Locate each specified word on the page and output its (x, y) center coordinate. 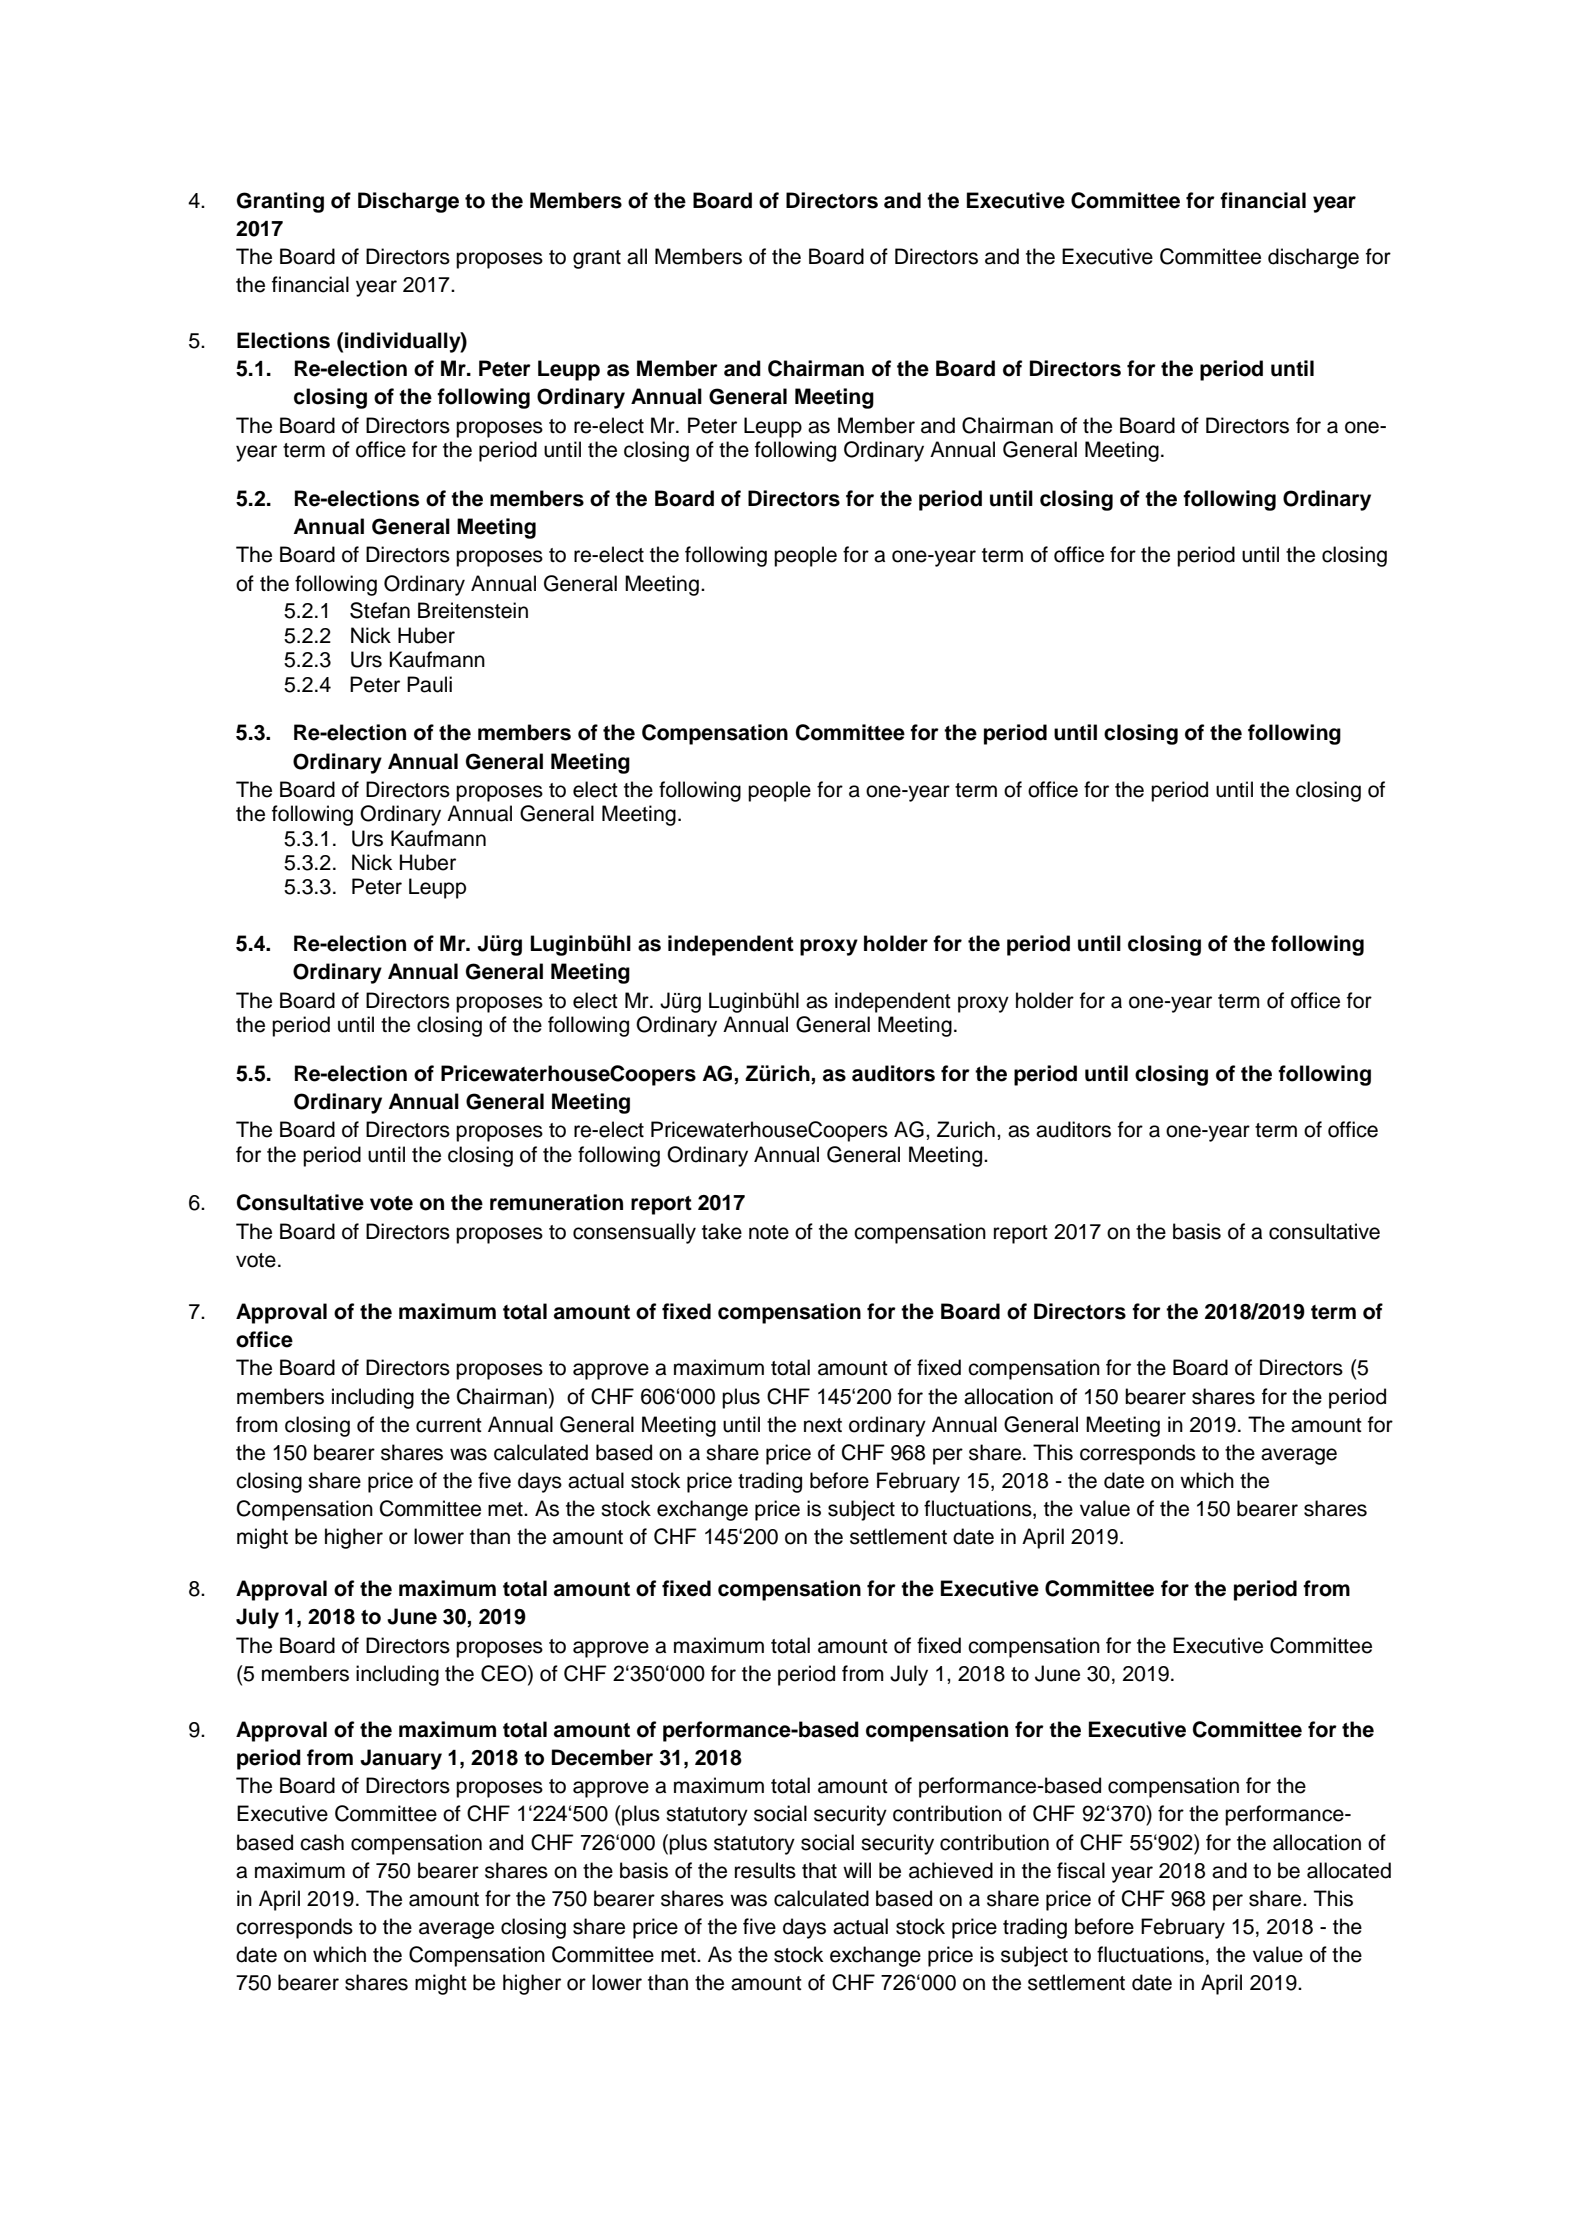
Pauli (429, 684)
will (857, 1870)
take (722, 1231)
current (449, 1425)
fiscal (1081, 1870)
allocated (1349, 1870)
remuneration (556, 1202)
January (401, 1759)
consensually (634, 1233)
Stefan (380, 610)
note (769, 1232)
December (602, 1757)
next (823, 1425)
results (765, 1870)
